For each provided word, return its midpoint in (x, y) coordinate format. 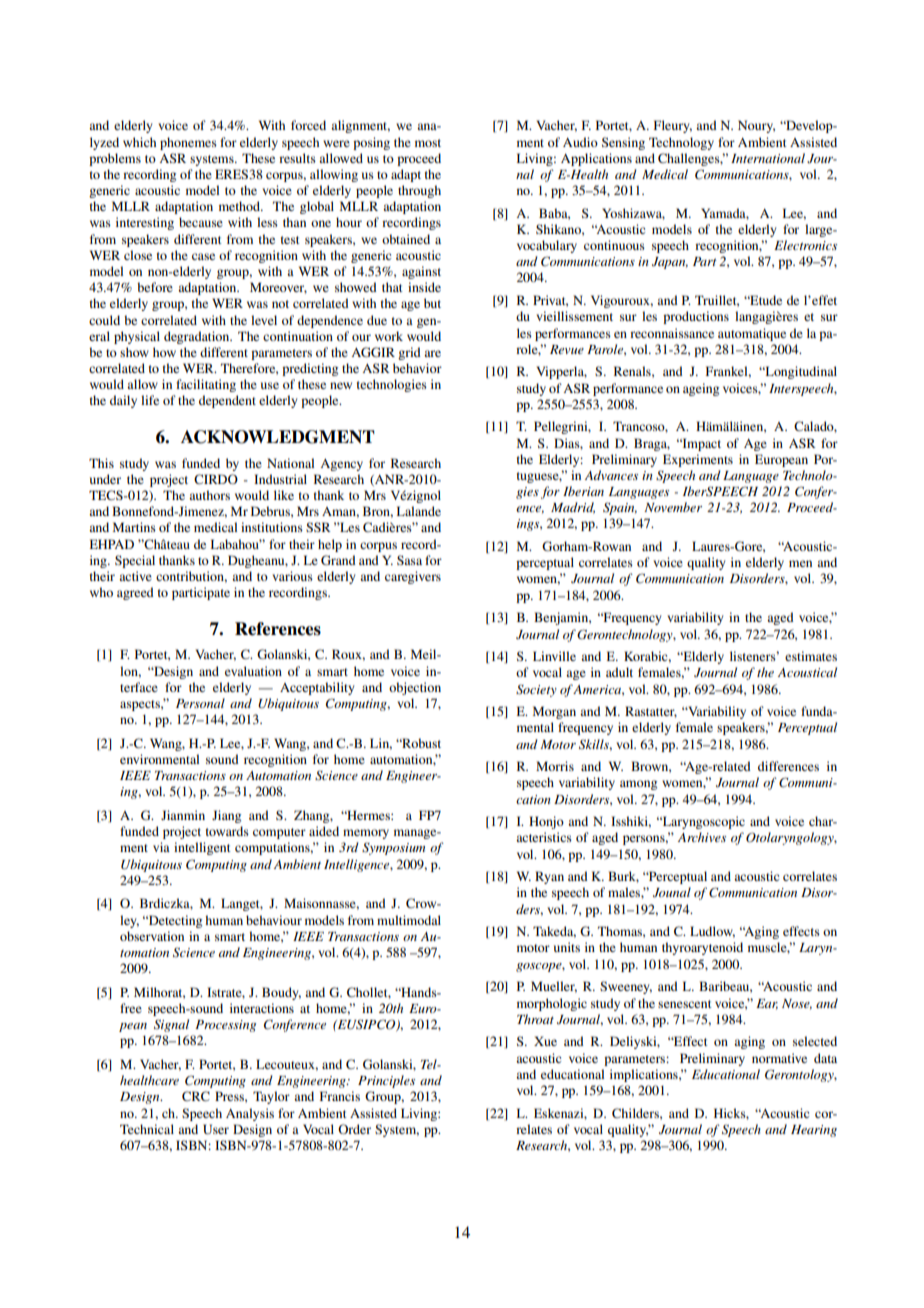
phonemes (188, 143)
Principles (386, 1081)
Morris (555, 766)
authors (209, 495)
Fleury (673, 126)
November (673, 507)
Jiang (226, 816)
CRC (196, 1096)
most (428, 143)
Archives (702, 837)
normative (779, 1058)
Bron (378, 512)
